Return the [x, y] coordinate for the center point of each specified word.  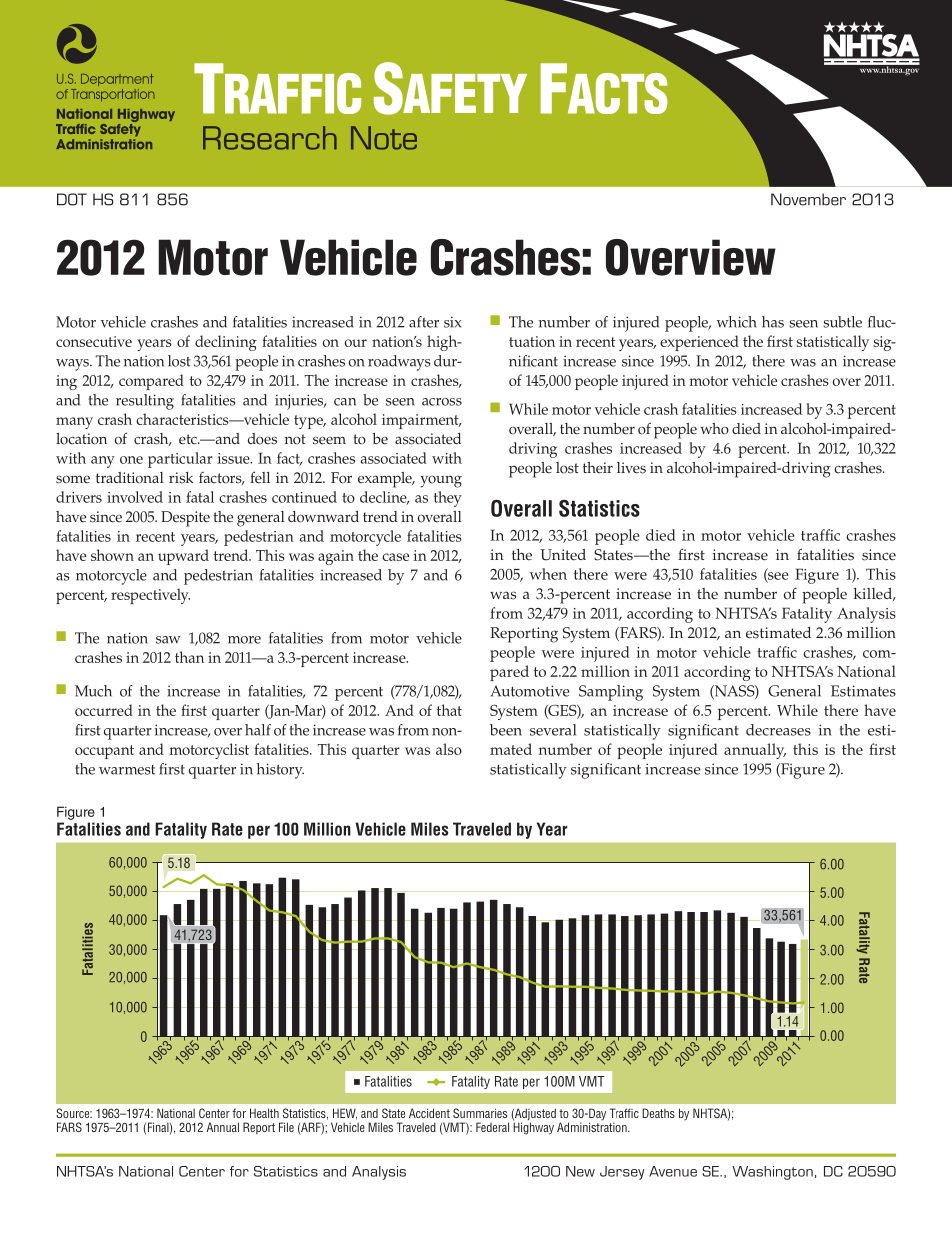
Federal [492, 1127]
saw [168, 640]
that [449, 710]
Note [384, 138]
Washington [772, 1173]
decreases [778, 730]
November [808, 199]
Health [264, 1113]
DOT [72, 199]
